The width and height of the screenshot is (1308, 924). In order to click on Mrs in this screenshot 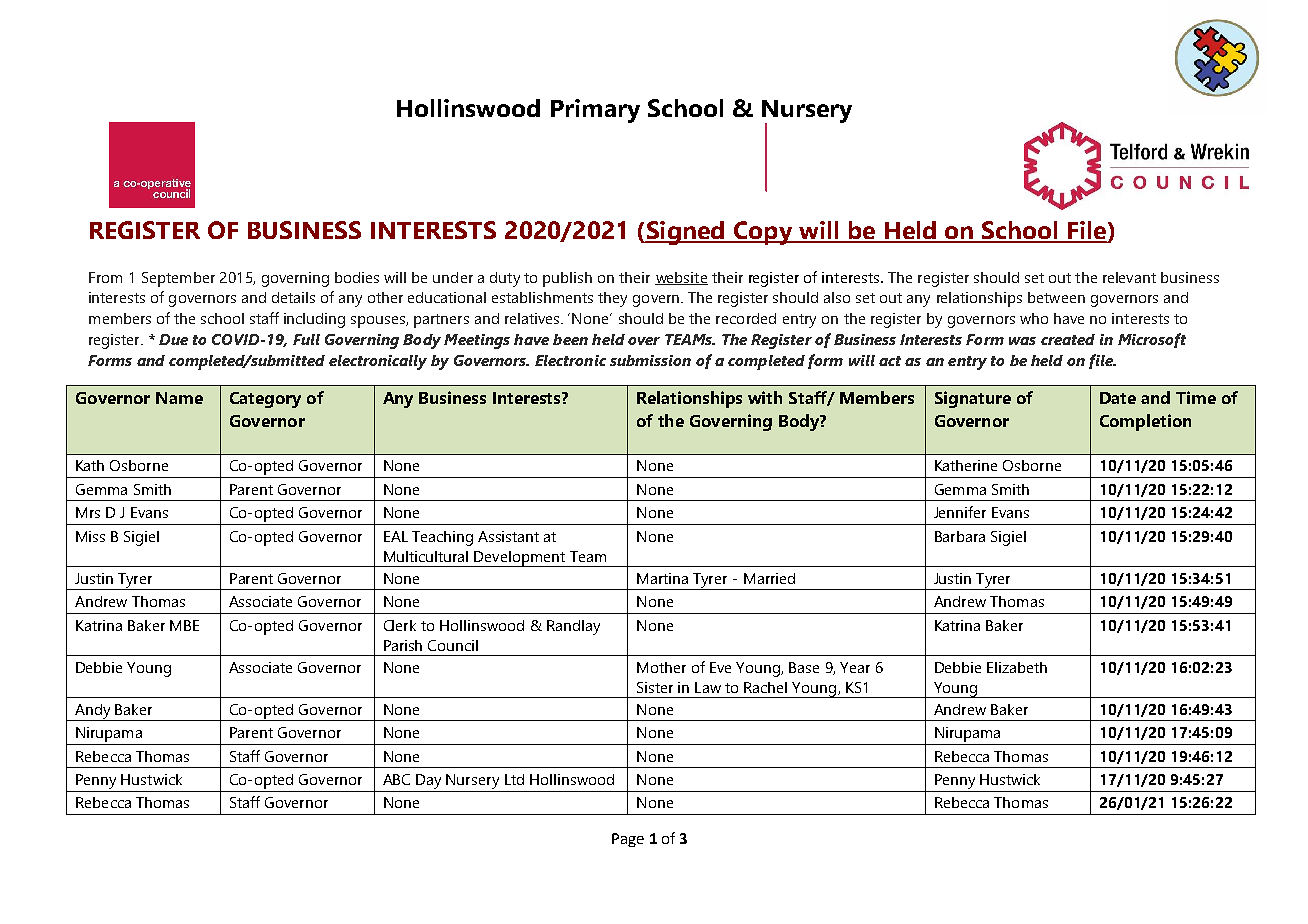, I will do `click(88, 512)`.
